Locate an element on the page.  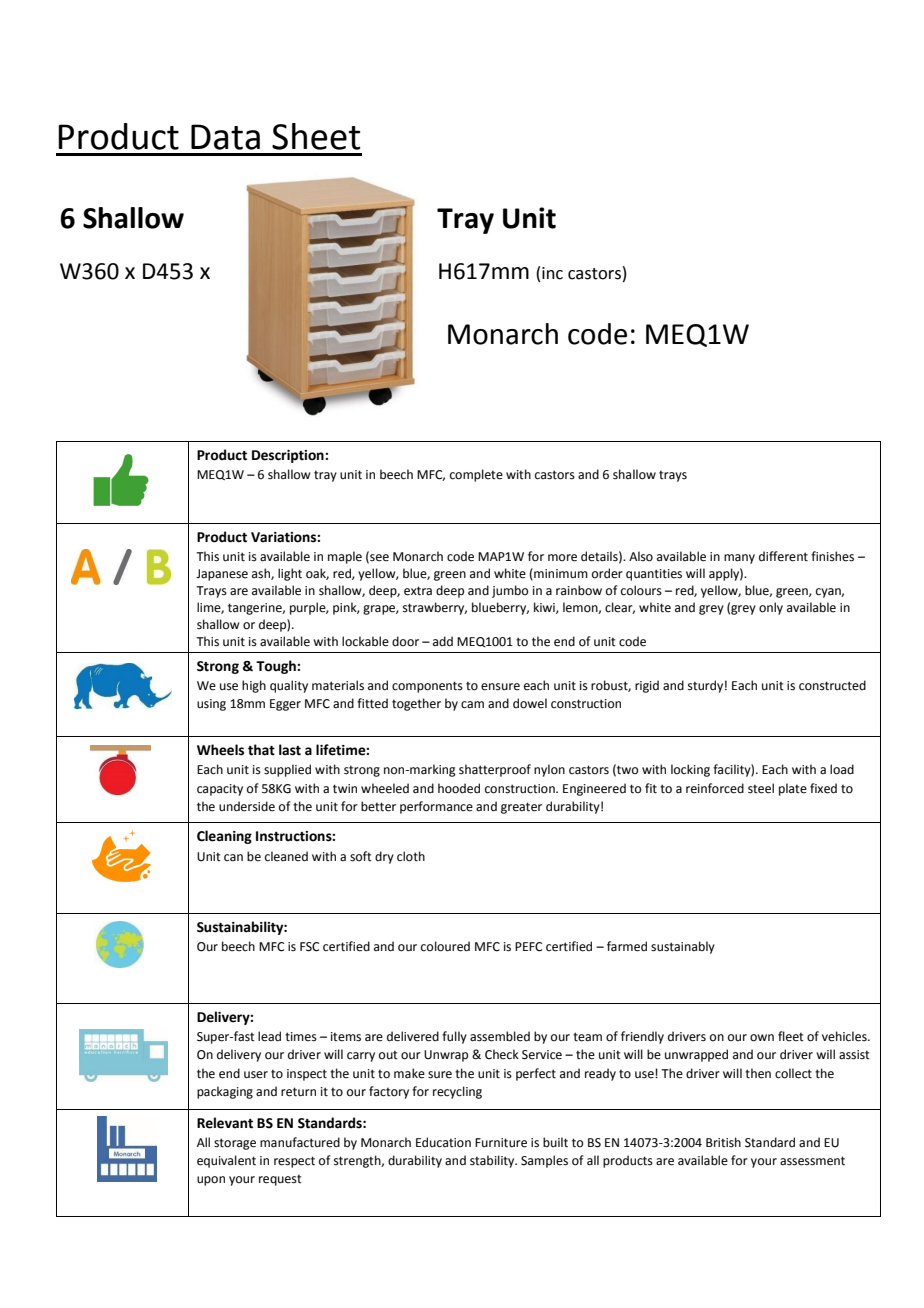
cleaned is located at coordinates (286, 856).
